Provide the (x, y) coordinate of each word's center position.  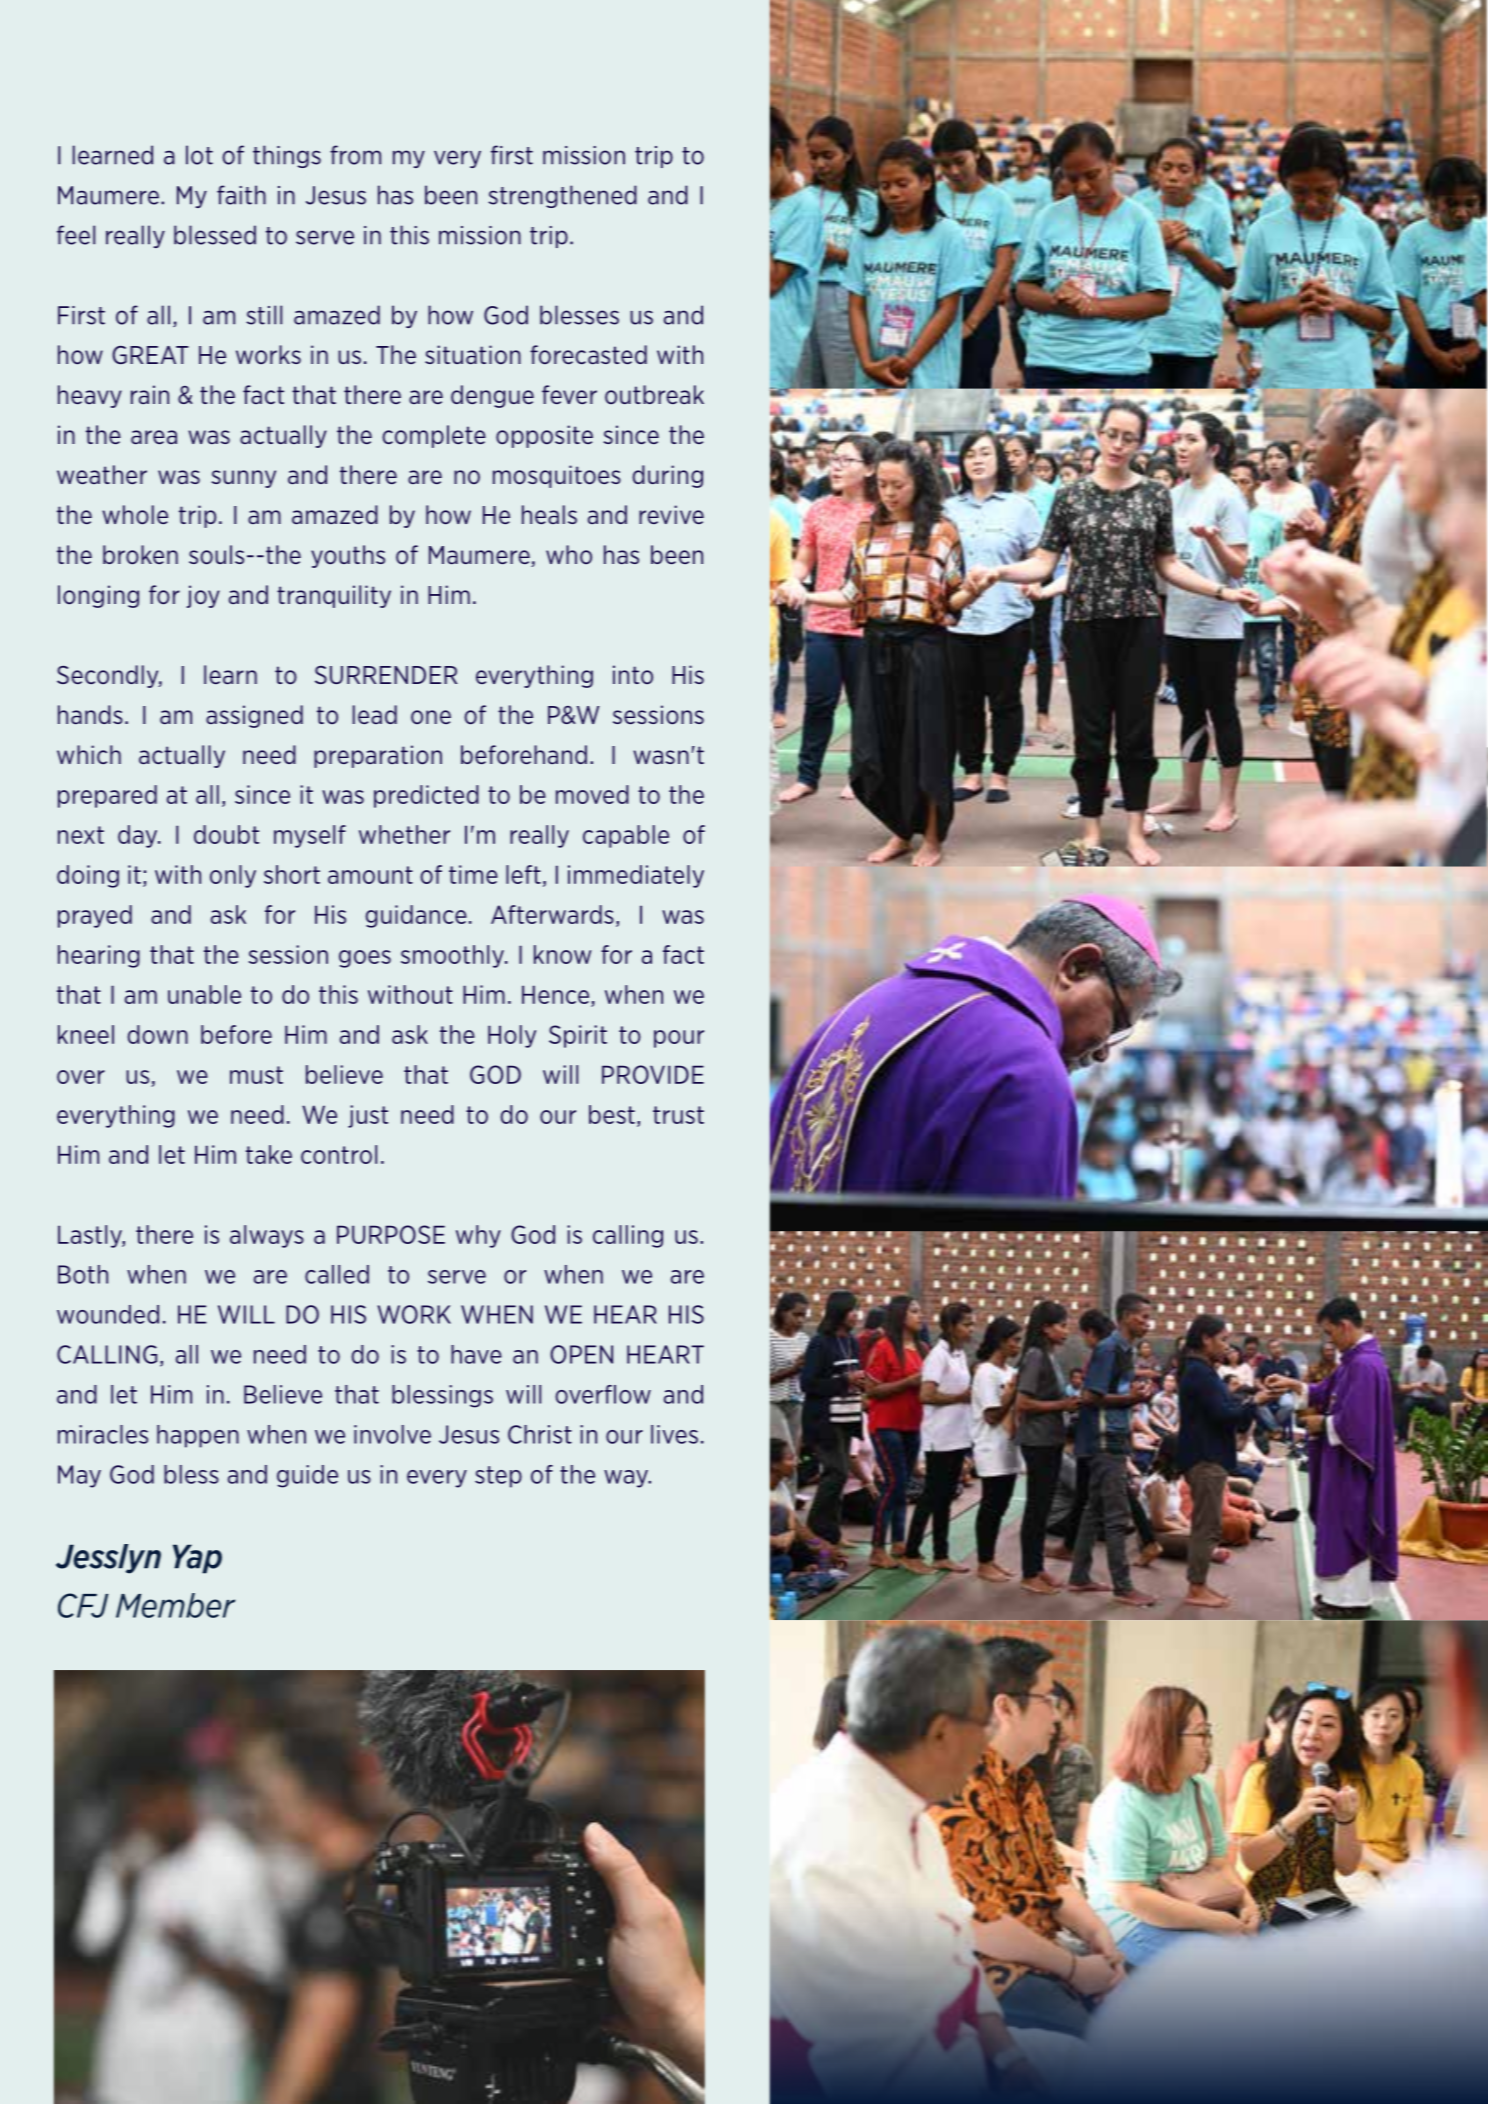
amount (370, 875)
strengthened (562, 196)
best (612, 1114)
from (355, 155)
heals (549, 515)
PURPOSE (391, 1234)
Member (175, 1605)
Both (83, 1274)
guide (307, 1476)
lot (199, 155)
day (139, 836)
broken (140, 555)
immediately (636, 876)
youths (348, 556)
